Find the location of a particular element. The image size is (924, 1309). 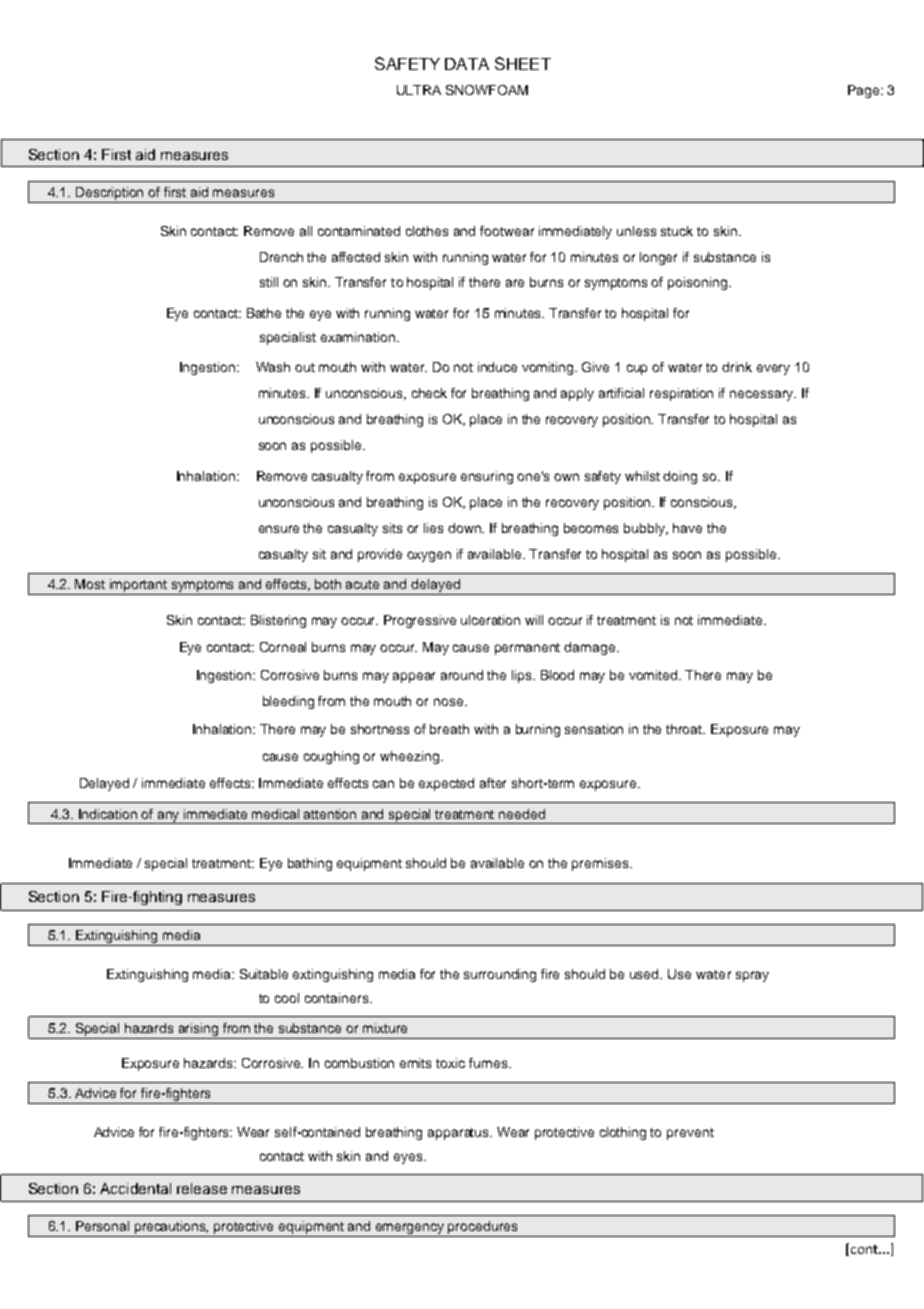

release is located at coordinates (202, 1188).
